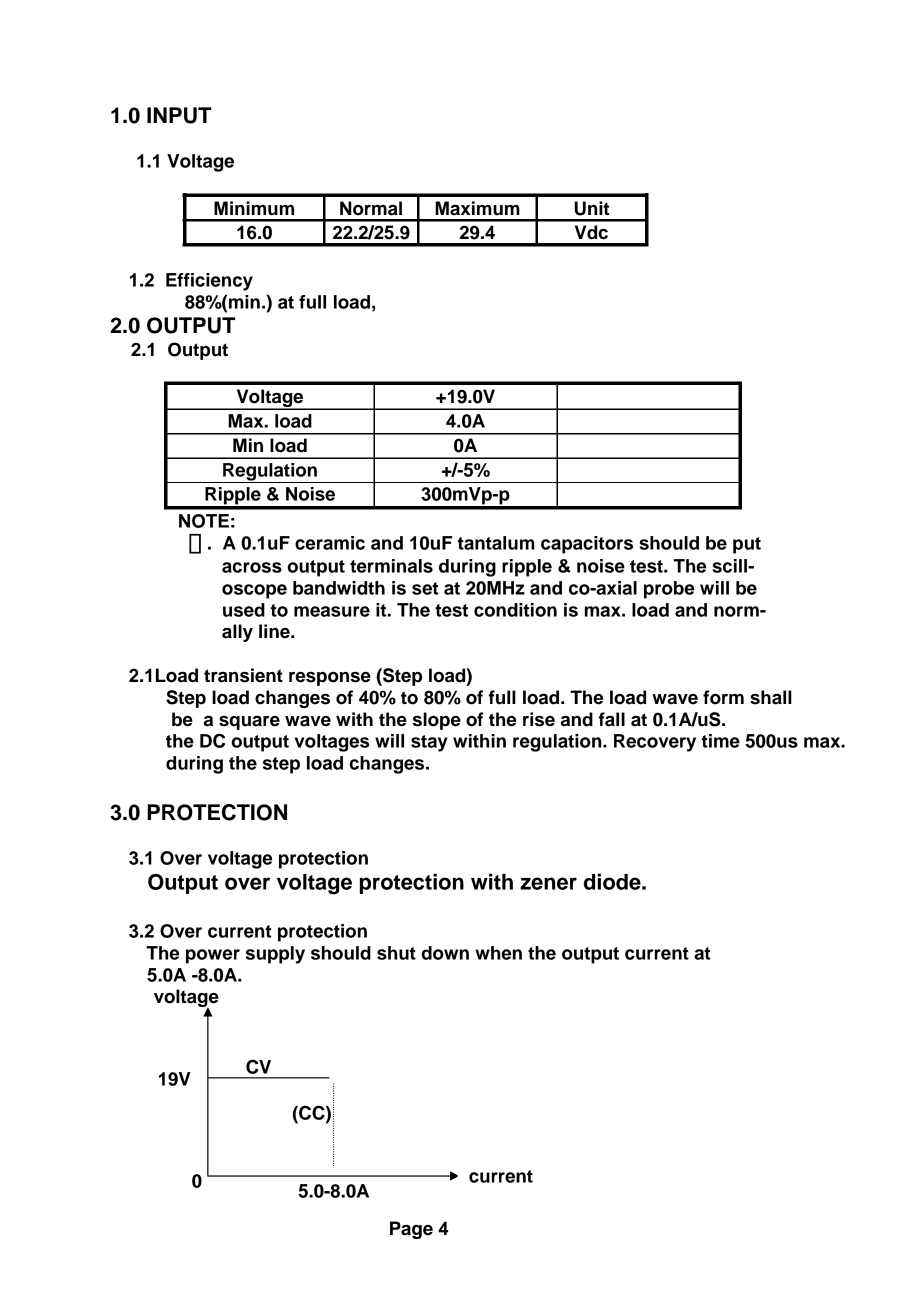  Describe the element at coordinates (254, 208) in the image. I see `Minimum` at that location.
